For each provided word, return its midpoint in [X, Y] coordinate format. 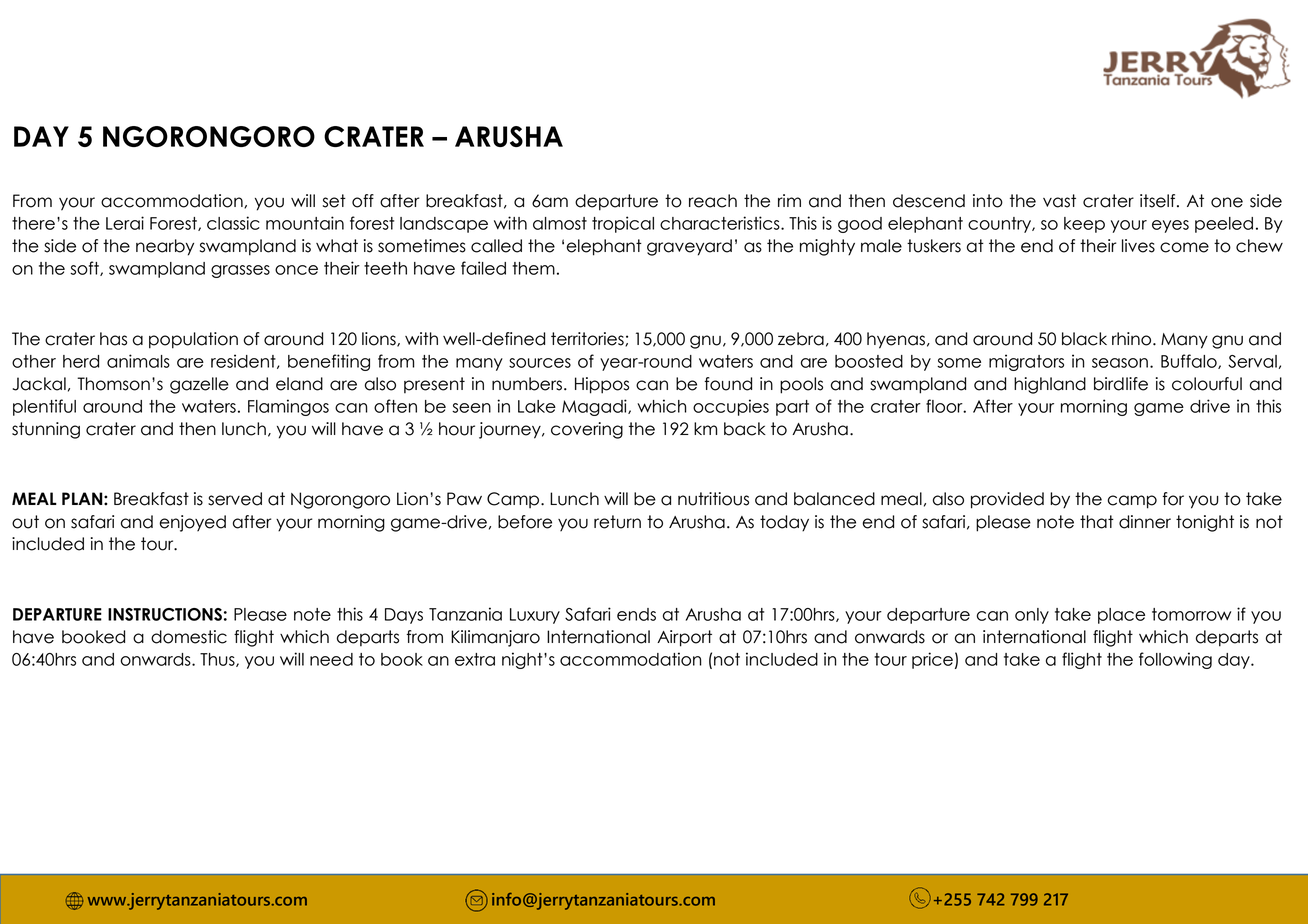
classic [233, 223]
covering [587, 430]
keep [1084, 225]
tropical [623, 224]
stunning [46, 430]
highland [1050, 385]
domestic [189, 637]
